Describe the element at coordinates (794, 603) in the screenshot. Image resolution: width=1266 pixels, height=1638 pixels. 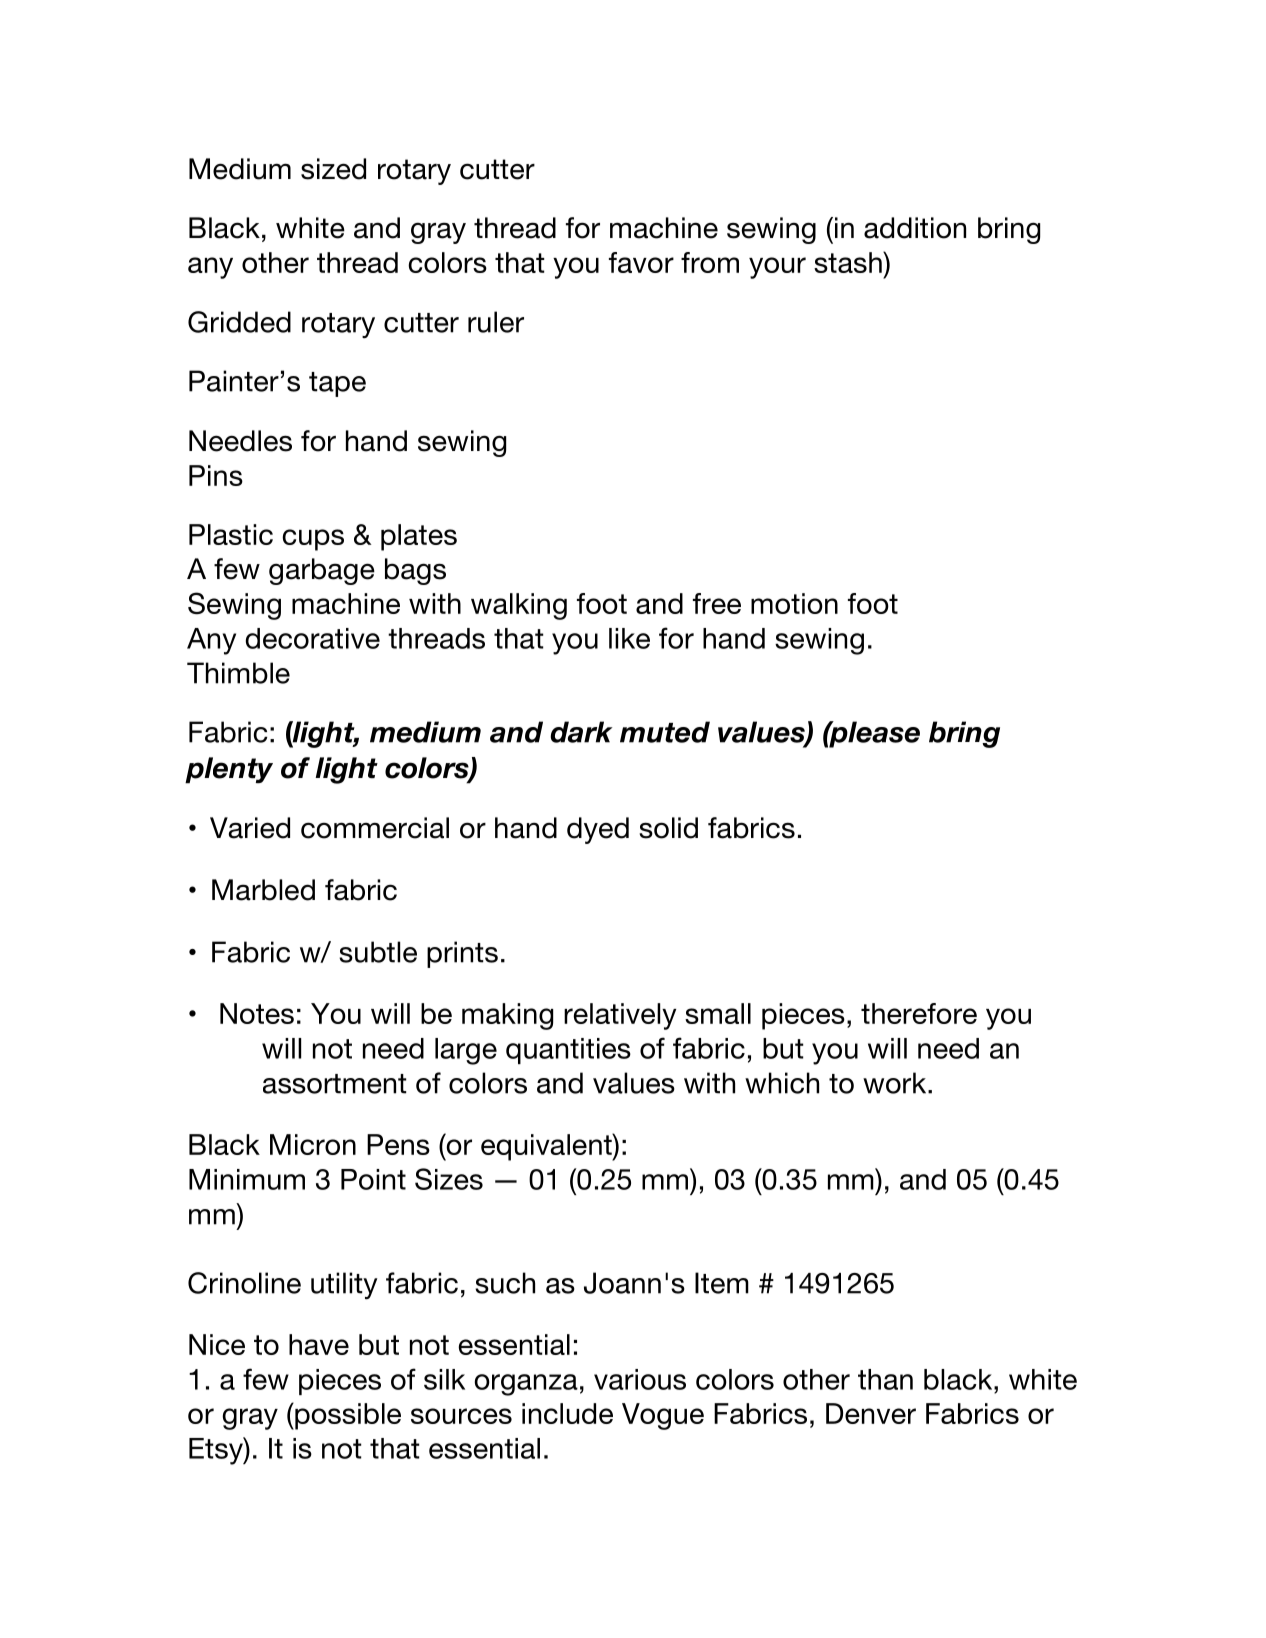
I see `motion` at that location.
